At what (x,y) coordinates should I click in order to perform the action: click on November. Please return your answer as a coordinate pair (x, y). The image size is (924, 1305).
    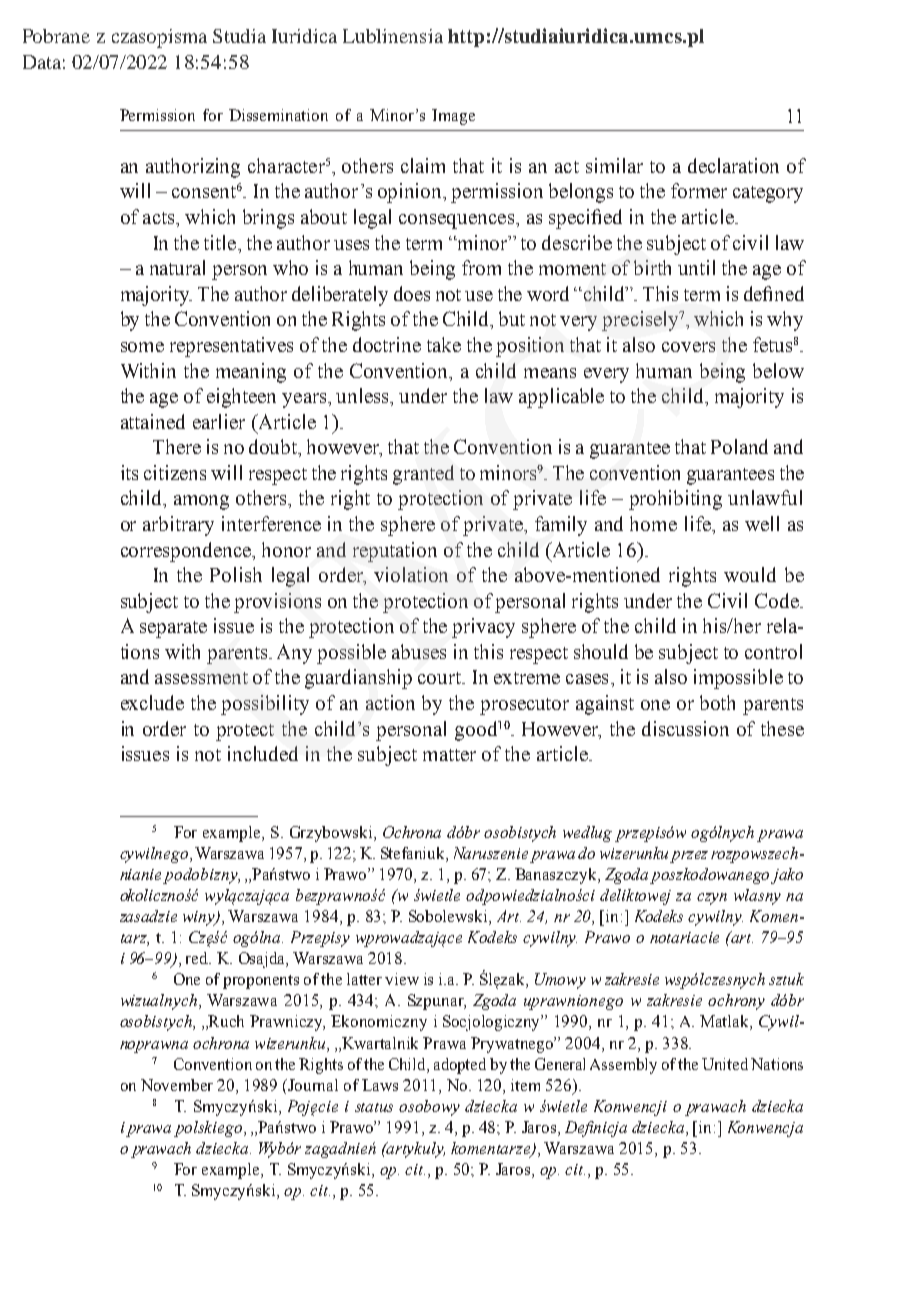
    Looking at the image, I should click on (177, 1085).
